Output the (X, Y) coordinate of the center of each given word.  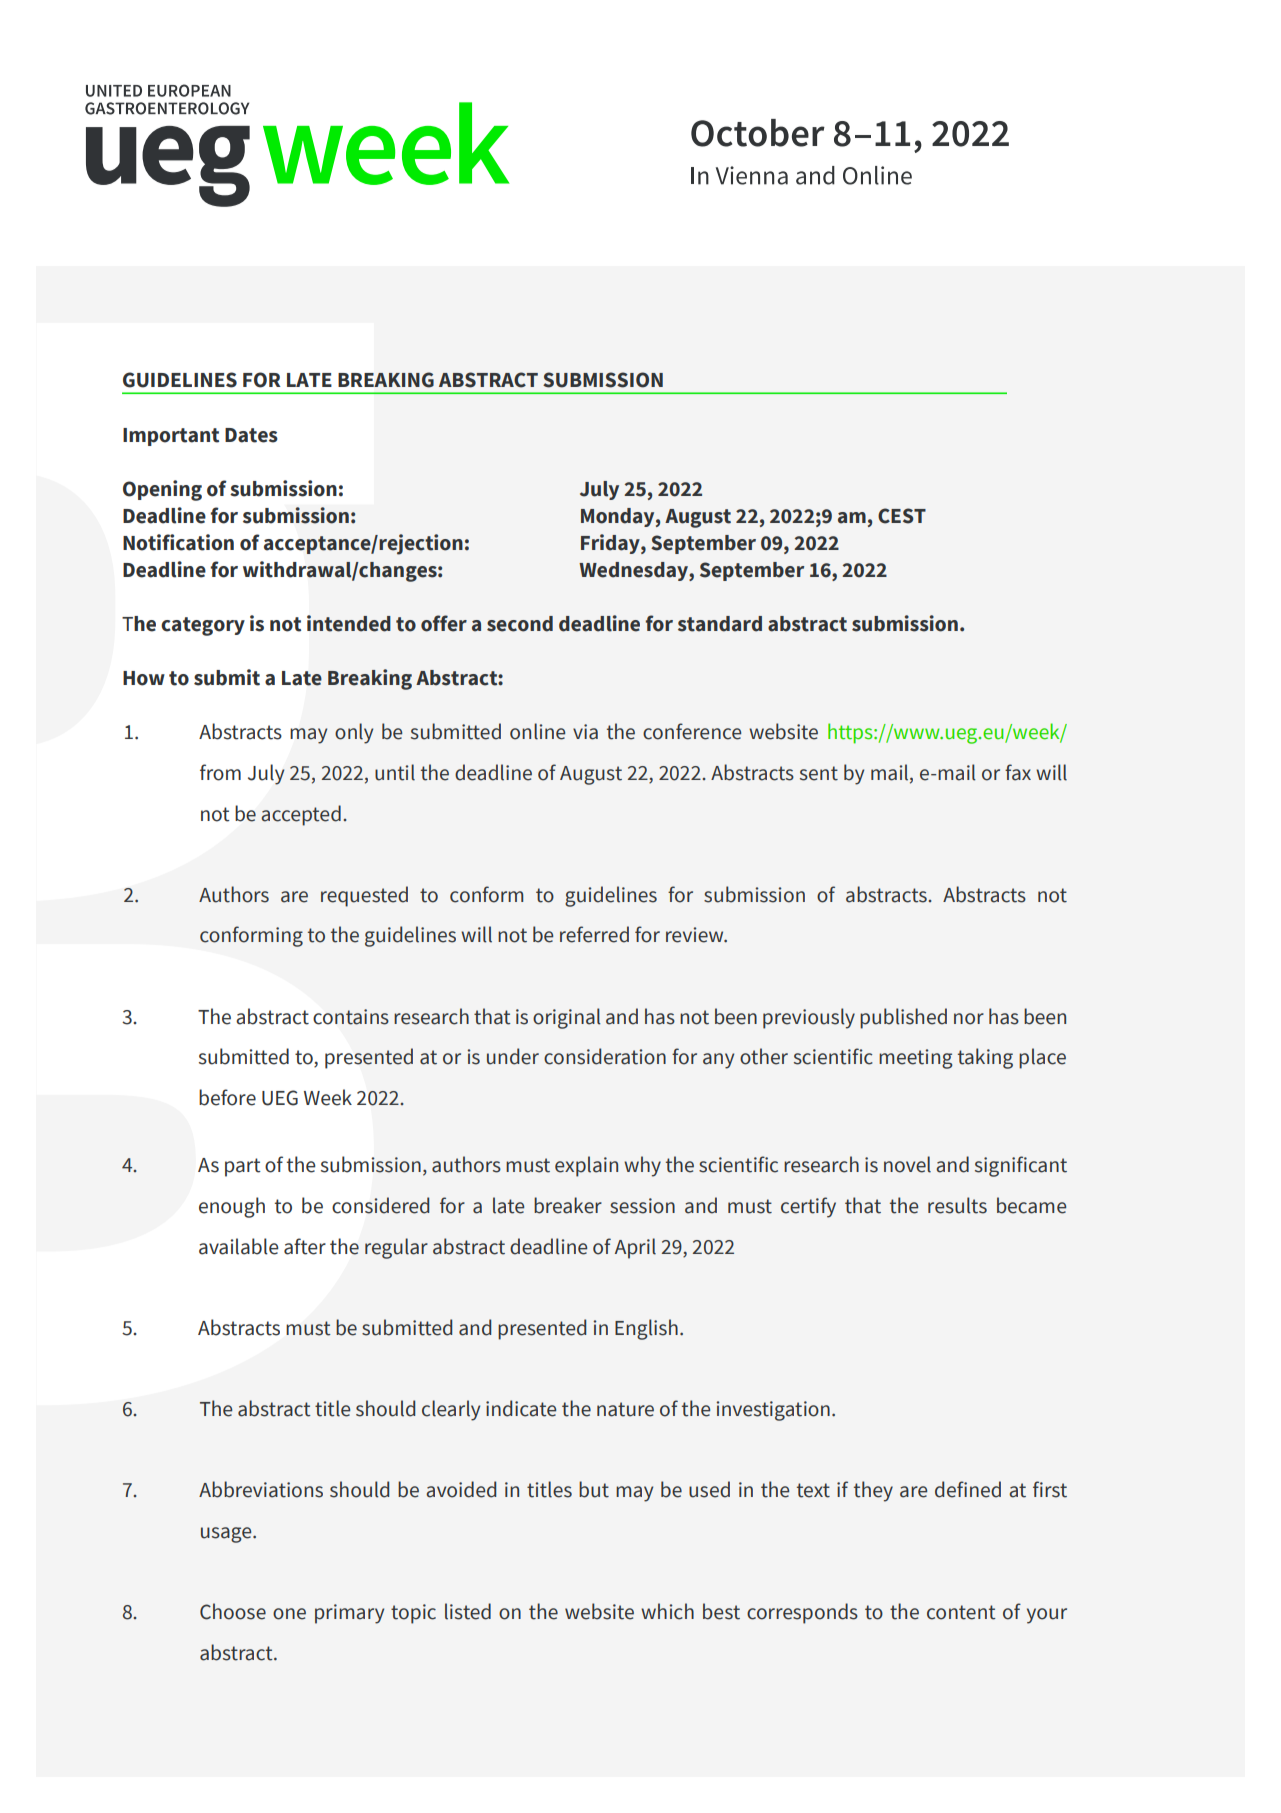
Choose (233, 1611)
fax (1018, 772)
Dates (251, 435)
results (957, 1205)
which (667, 1611)
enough (232, 1207)
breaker (568, 1205)
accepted (301, 815)
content (961, 1612)
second (520, 624)
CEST (902, 516)
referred (594, 934)
